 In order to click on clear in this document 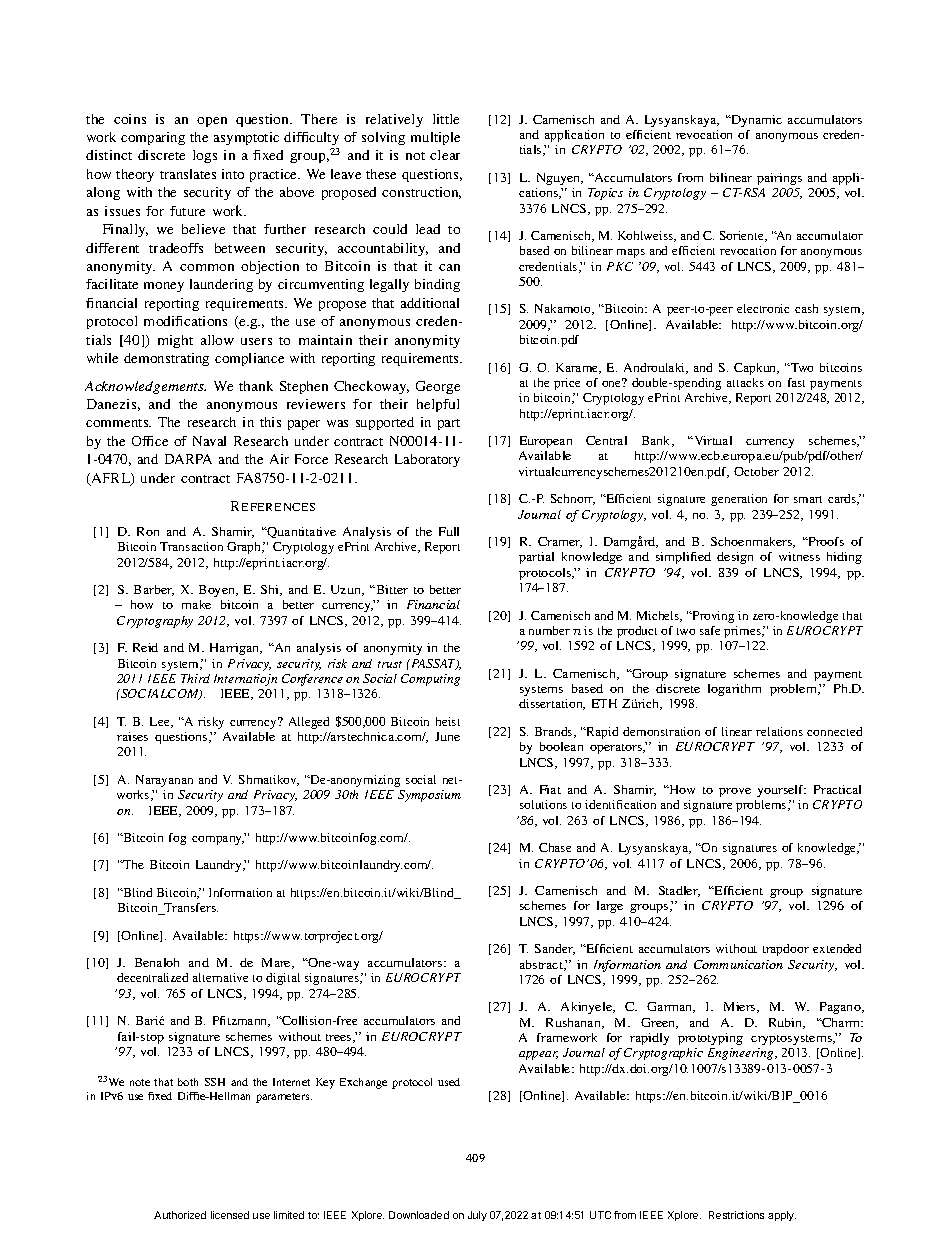, I will do `click(445, 155)`.
